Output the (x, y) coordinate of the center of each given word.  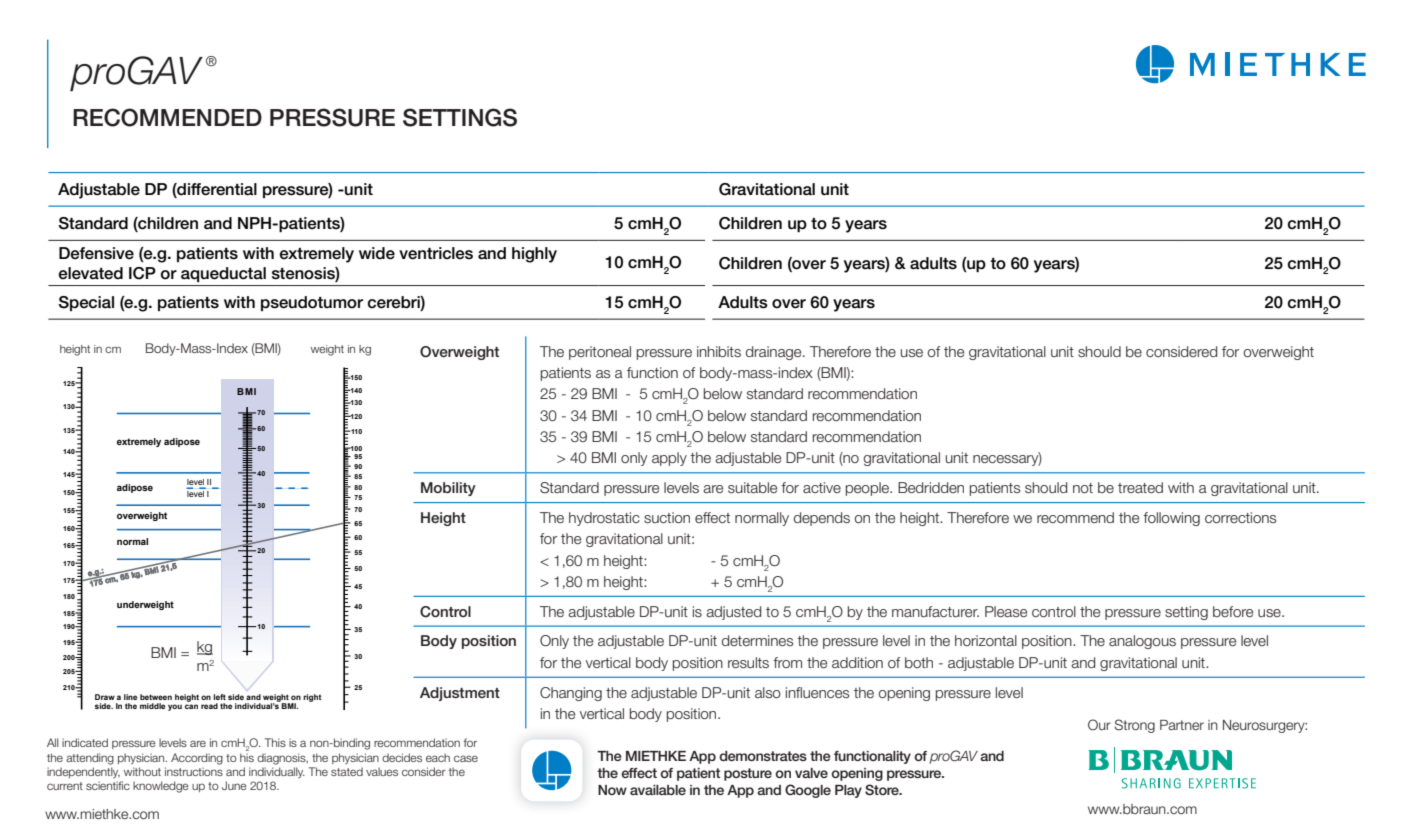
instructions (194, 771)
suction (667, 517)
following (1171, 519)
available (658, 790)
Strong (1135, 726)
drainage (775, 353)
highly (534, 255)
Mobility (448, 489)
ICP (142, 273)
